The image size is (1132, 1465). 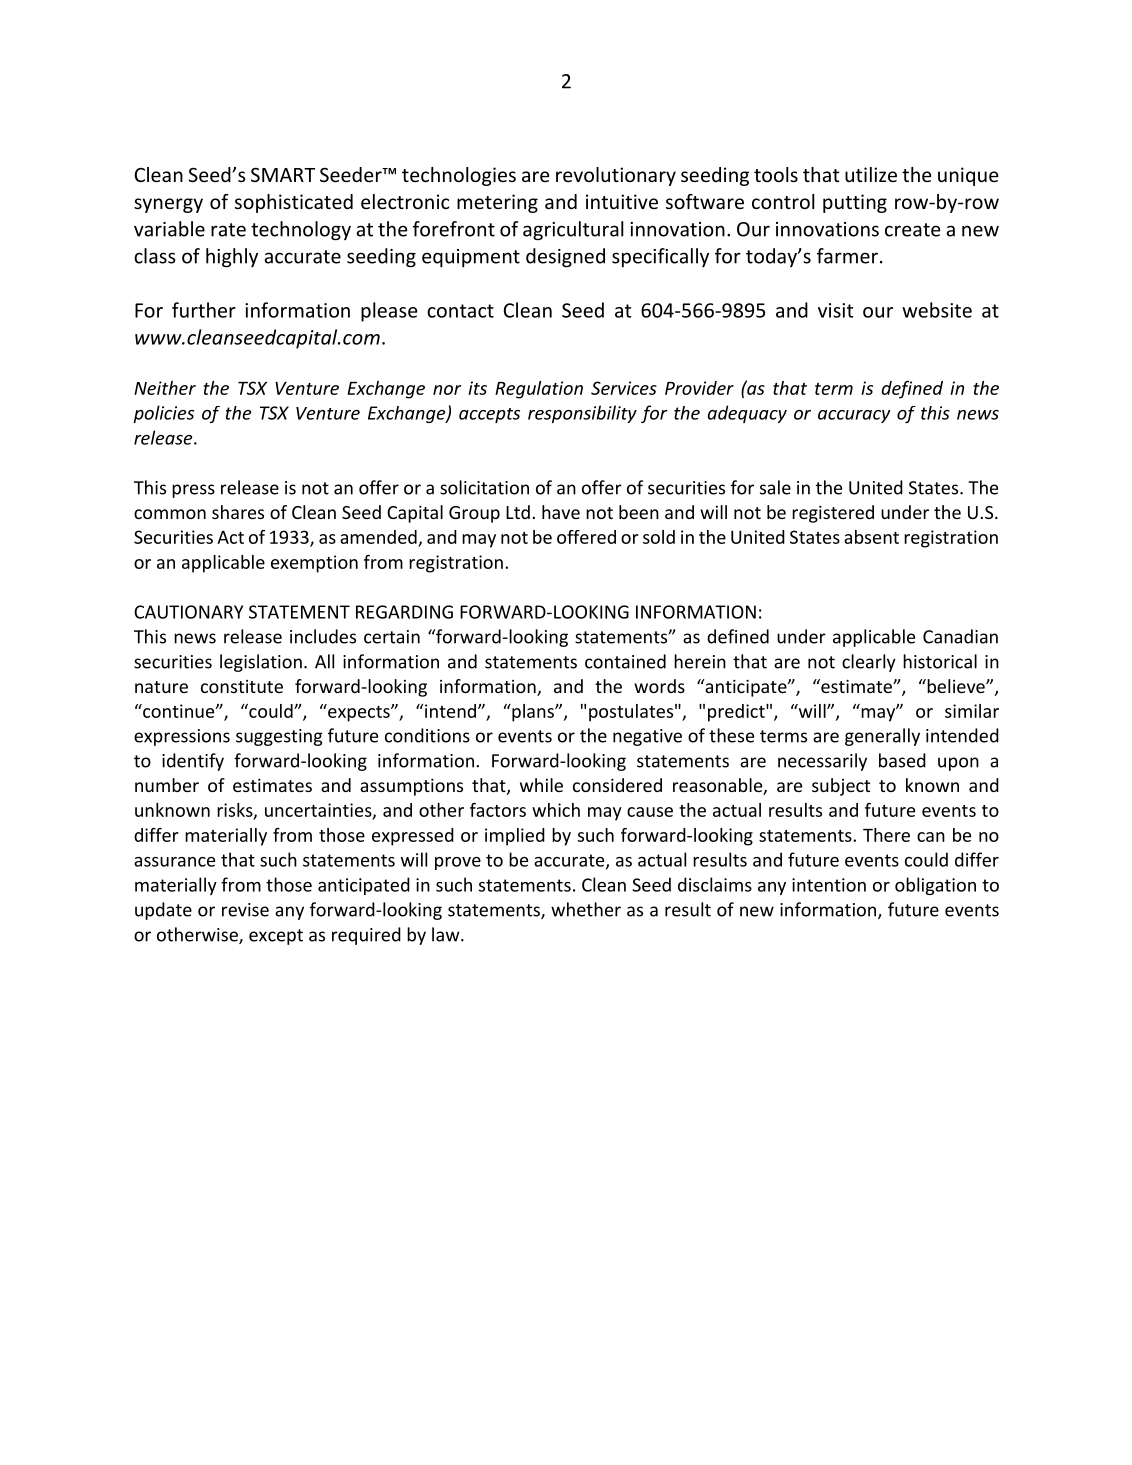 I want to click on revise, so click(x=245, y=910).
